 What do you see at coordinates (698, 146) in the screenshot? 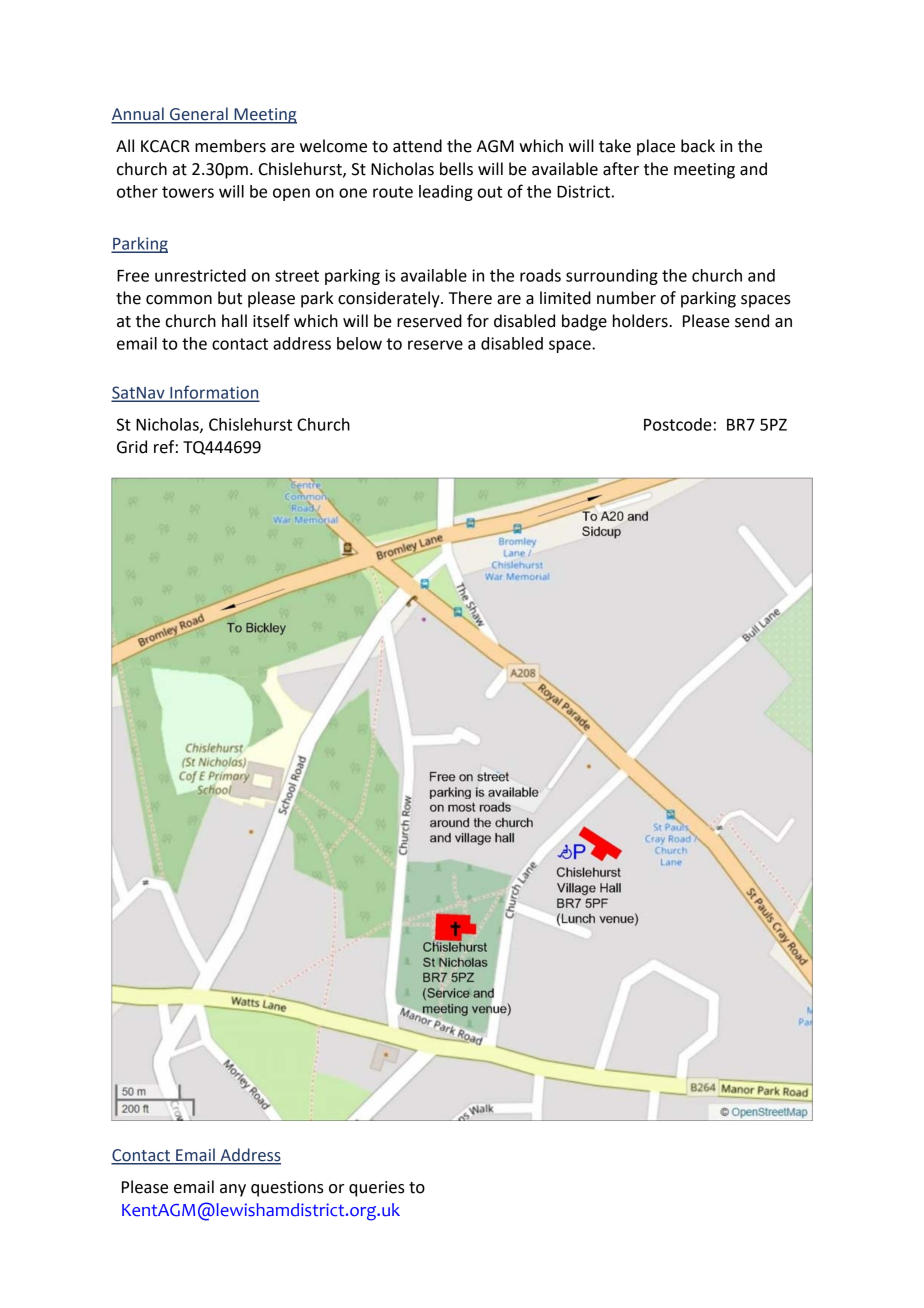
I see `back` at bounding box center [698, 146].
